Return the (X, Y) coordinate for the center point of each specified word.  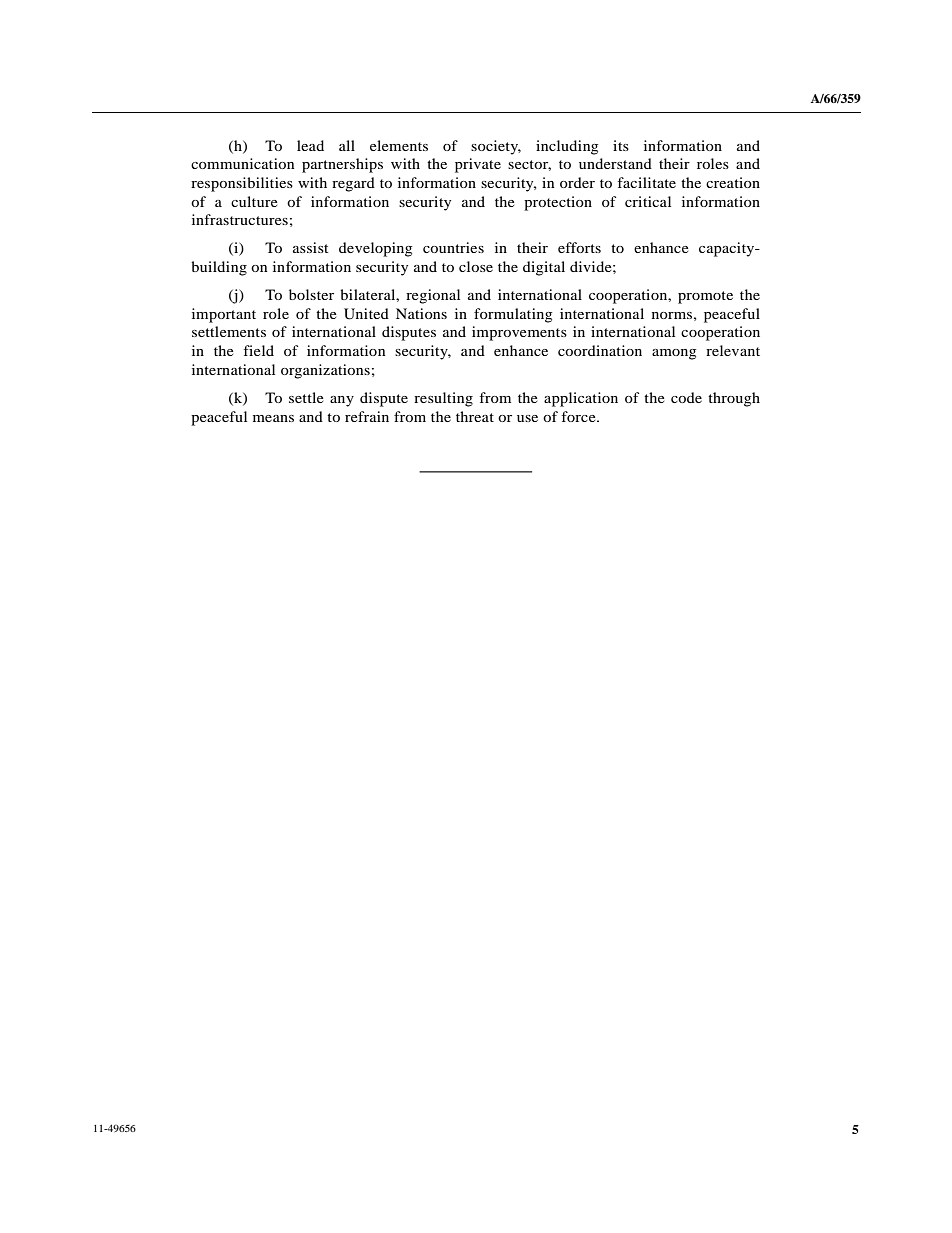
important (224, 315)
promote (705, 297)
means (273, 418)
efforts (579, 247)
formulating (513, 315)
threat (475, 416)
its (621, 145)
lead (310, 145)
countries (453, 247)
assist (310, 247)
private (478, 165)
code (686, 397)
